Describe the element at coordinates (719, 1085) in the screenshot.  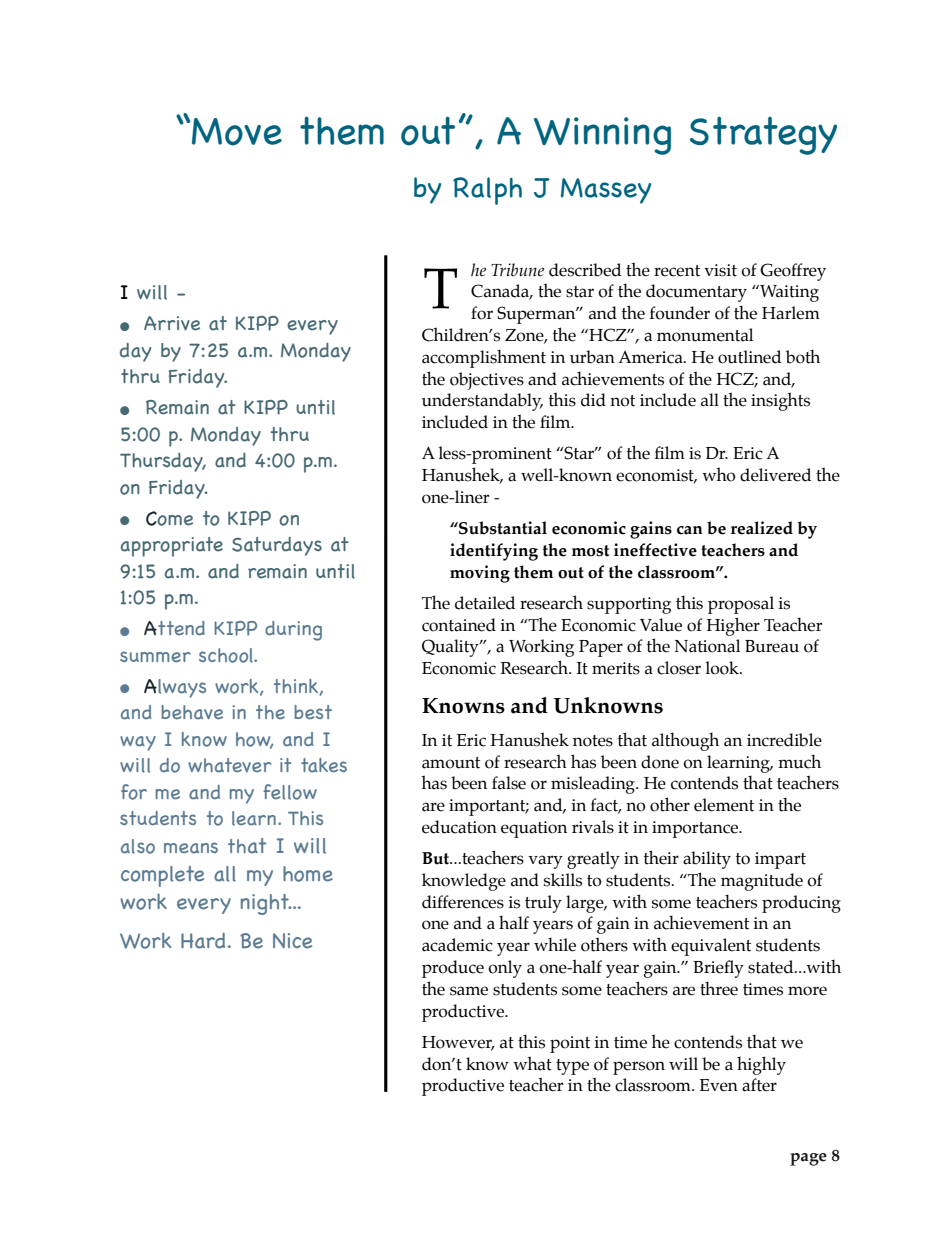
I see `Even` at that location.
